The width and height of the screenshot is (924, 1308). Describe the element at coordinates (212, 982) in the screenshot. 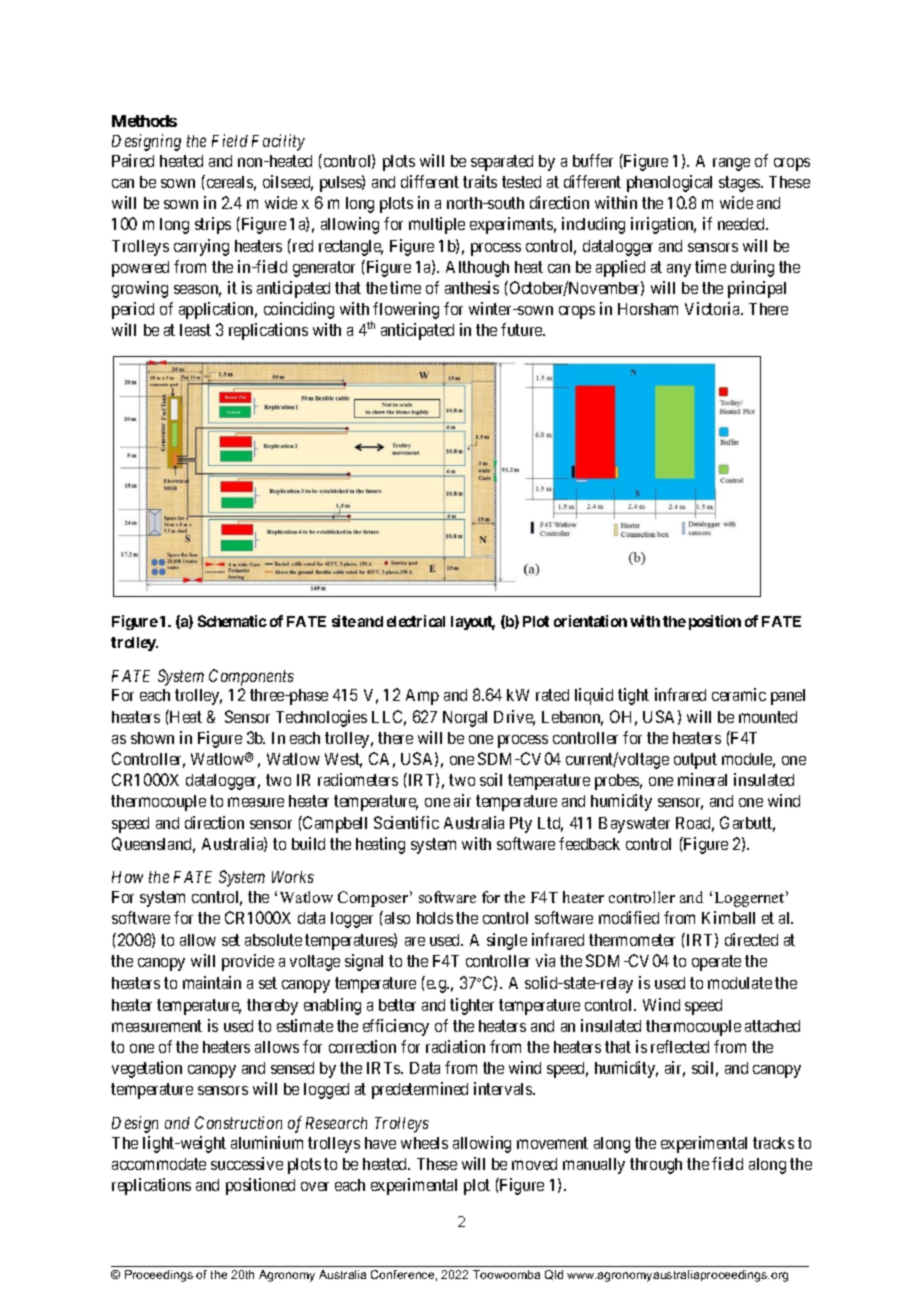

I see `maintain` at that location.
